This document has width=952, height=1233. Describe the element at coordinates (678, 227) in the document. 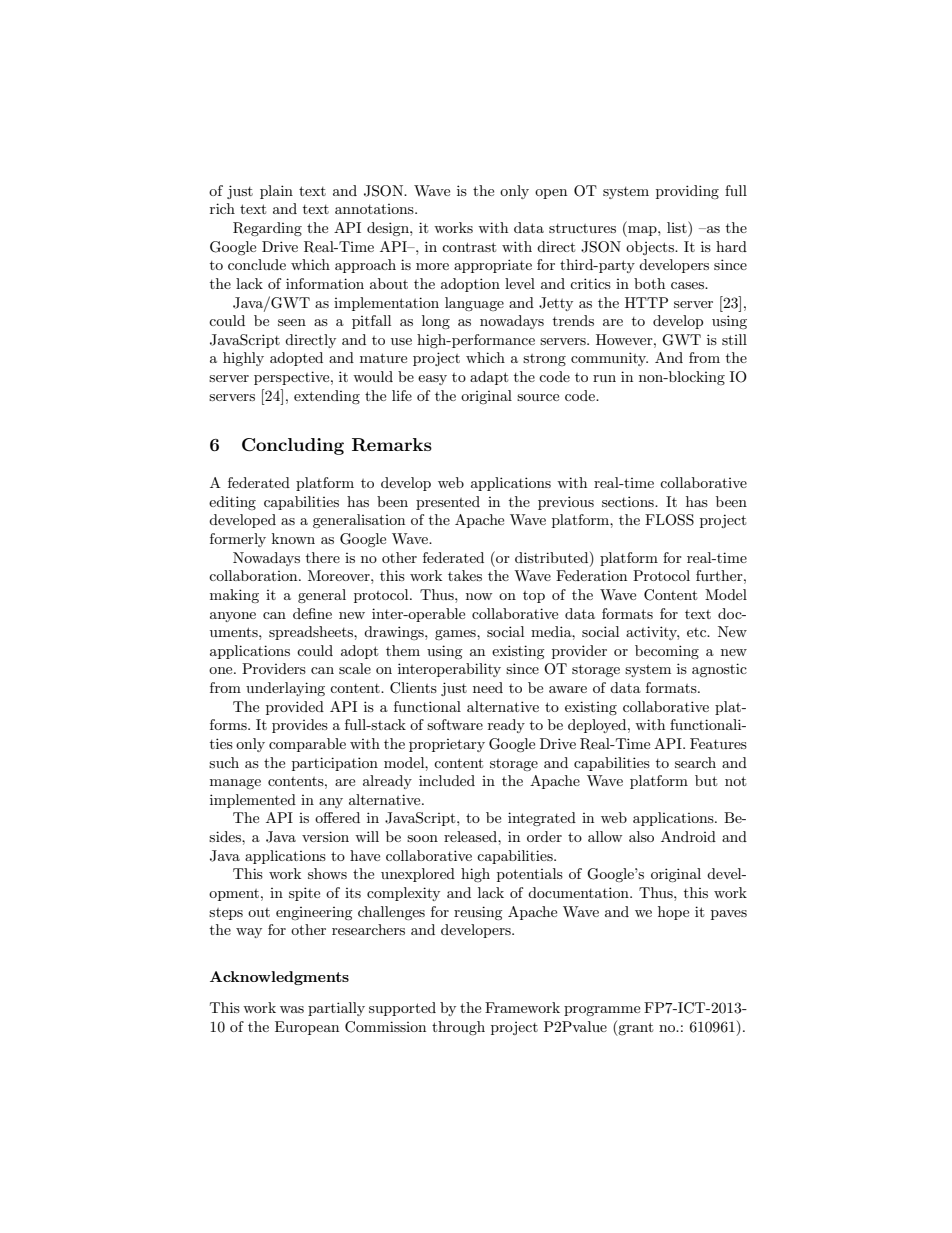

I see `list` at that location.
